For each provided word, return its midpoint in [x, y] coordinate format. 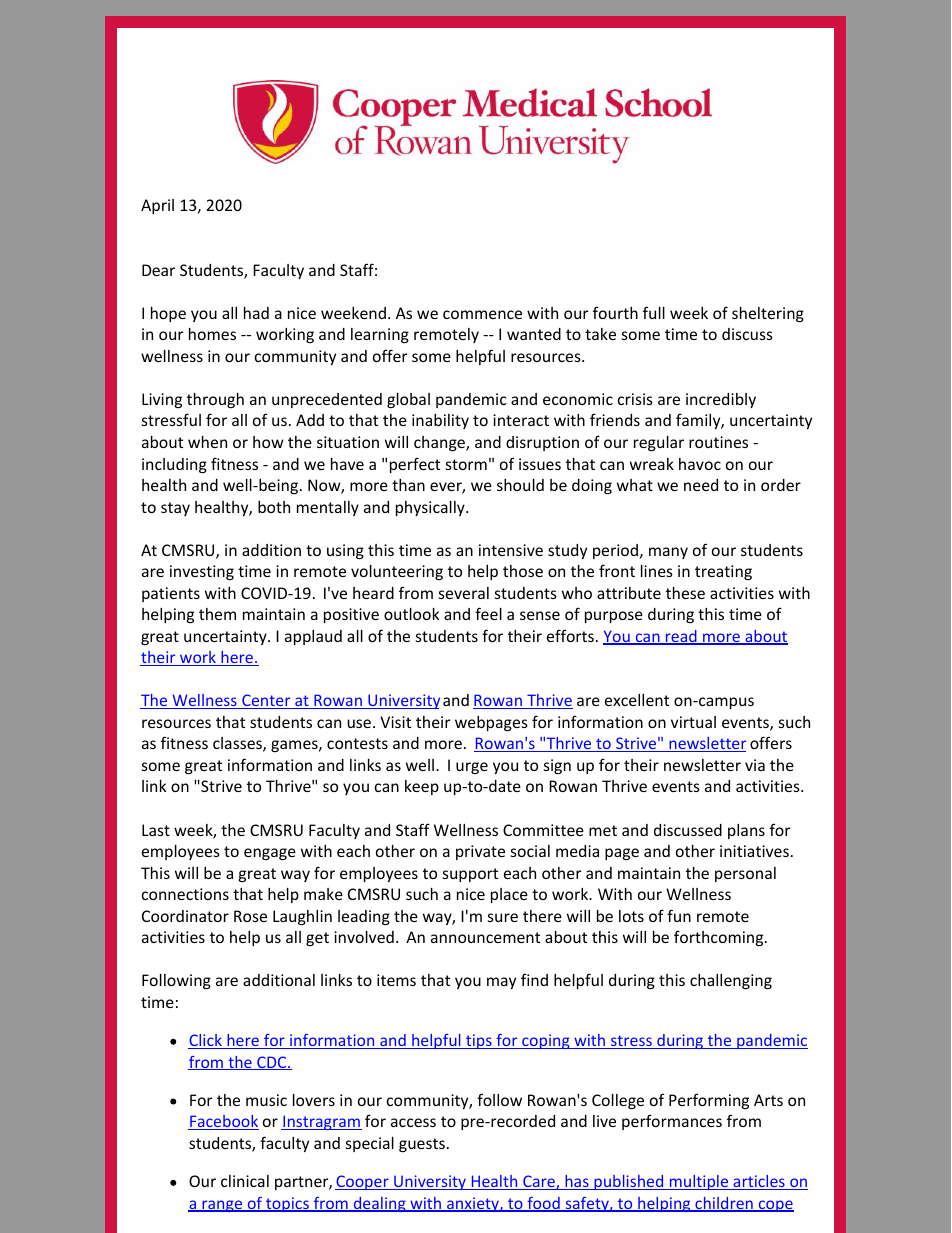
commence [482, 314]
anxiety [473, 1204]
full [654, 312]
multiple [699, 1182]
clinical [245, 1181]
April [157, 206]
